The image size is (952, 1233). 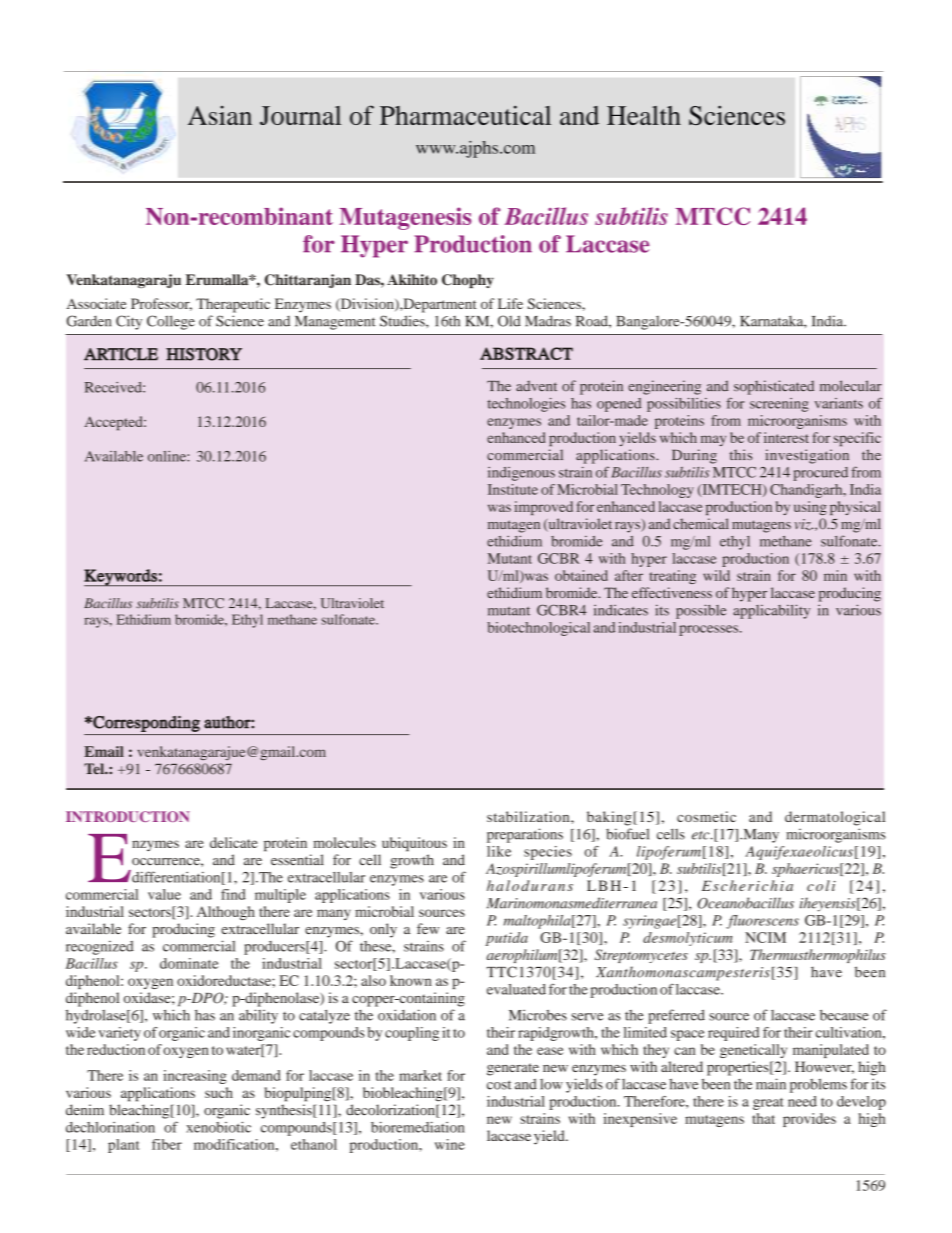 What do you see at coordinates (450, 1144) in the screenshot?
I see `wine` at bounding box center [450, 1144].
